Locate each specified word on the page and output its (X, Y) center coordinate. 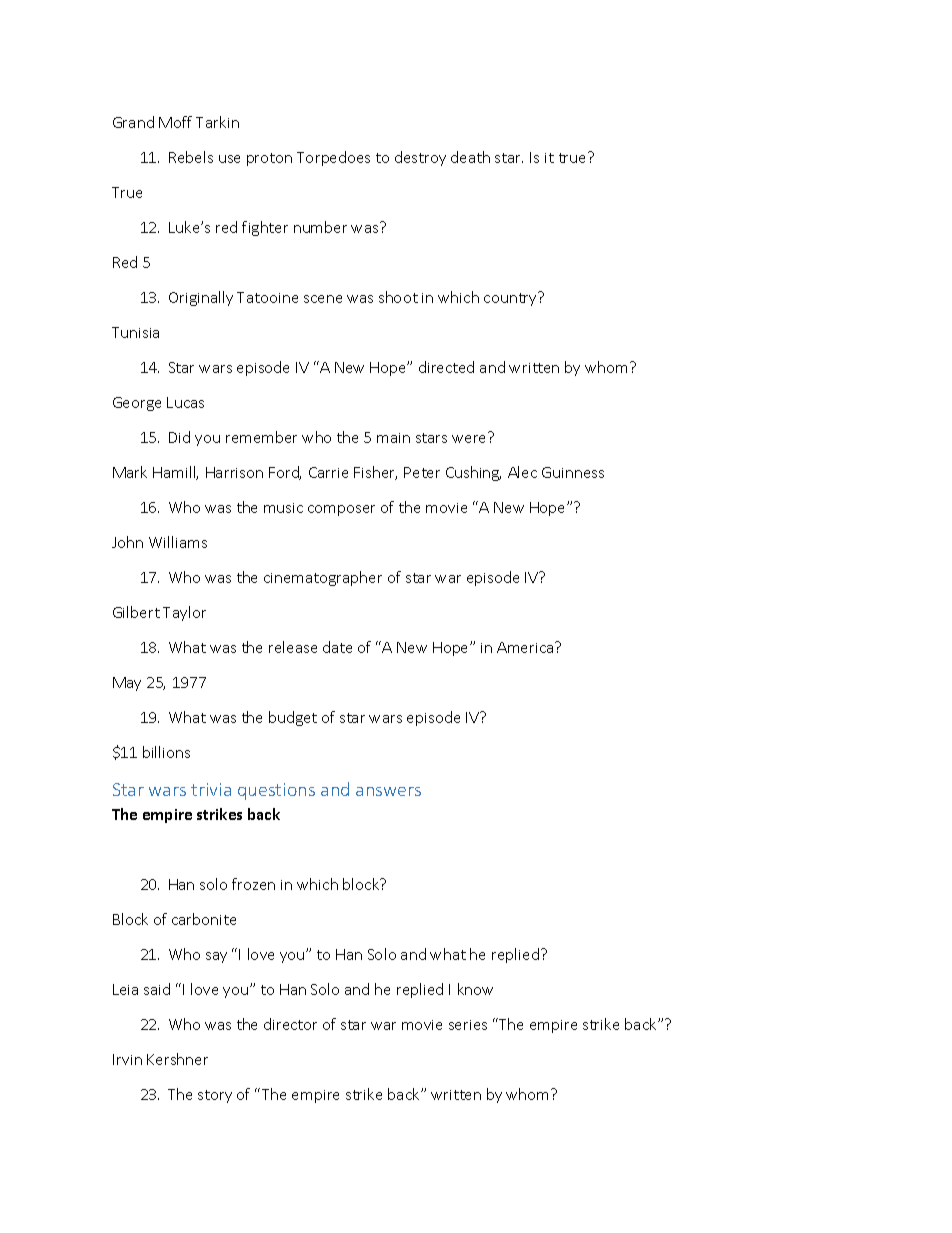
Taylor (184, 613)
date (337, 647)
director (290, 1024)
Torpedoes (333, 158)
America (526, 647)
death (470, 157)
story (215, 1096)
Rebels (191, 157)
